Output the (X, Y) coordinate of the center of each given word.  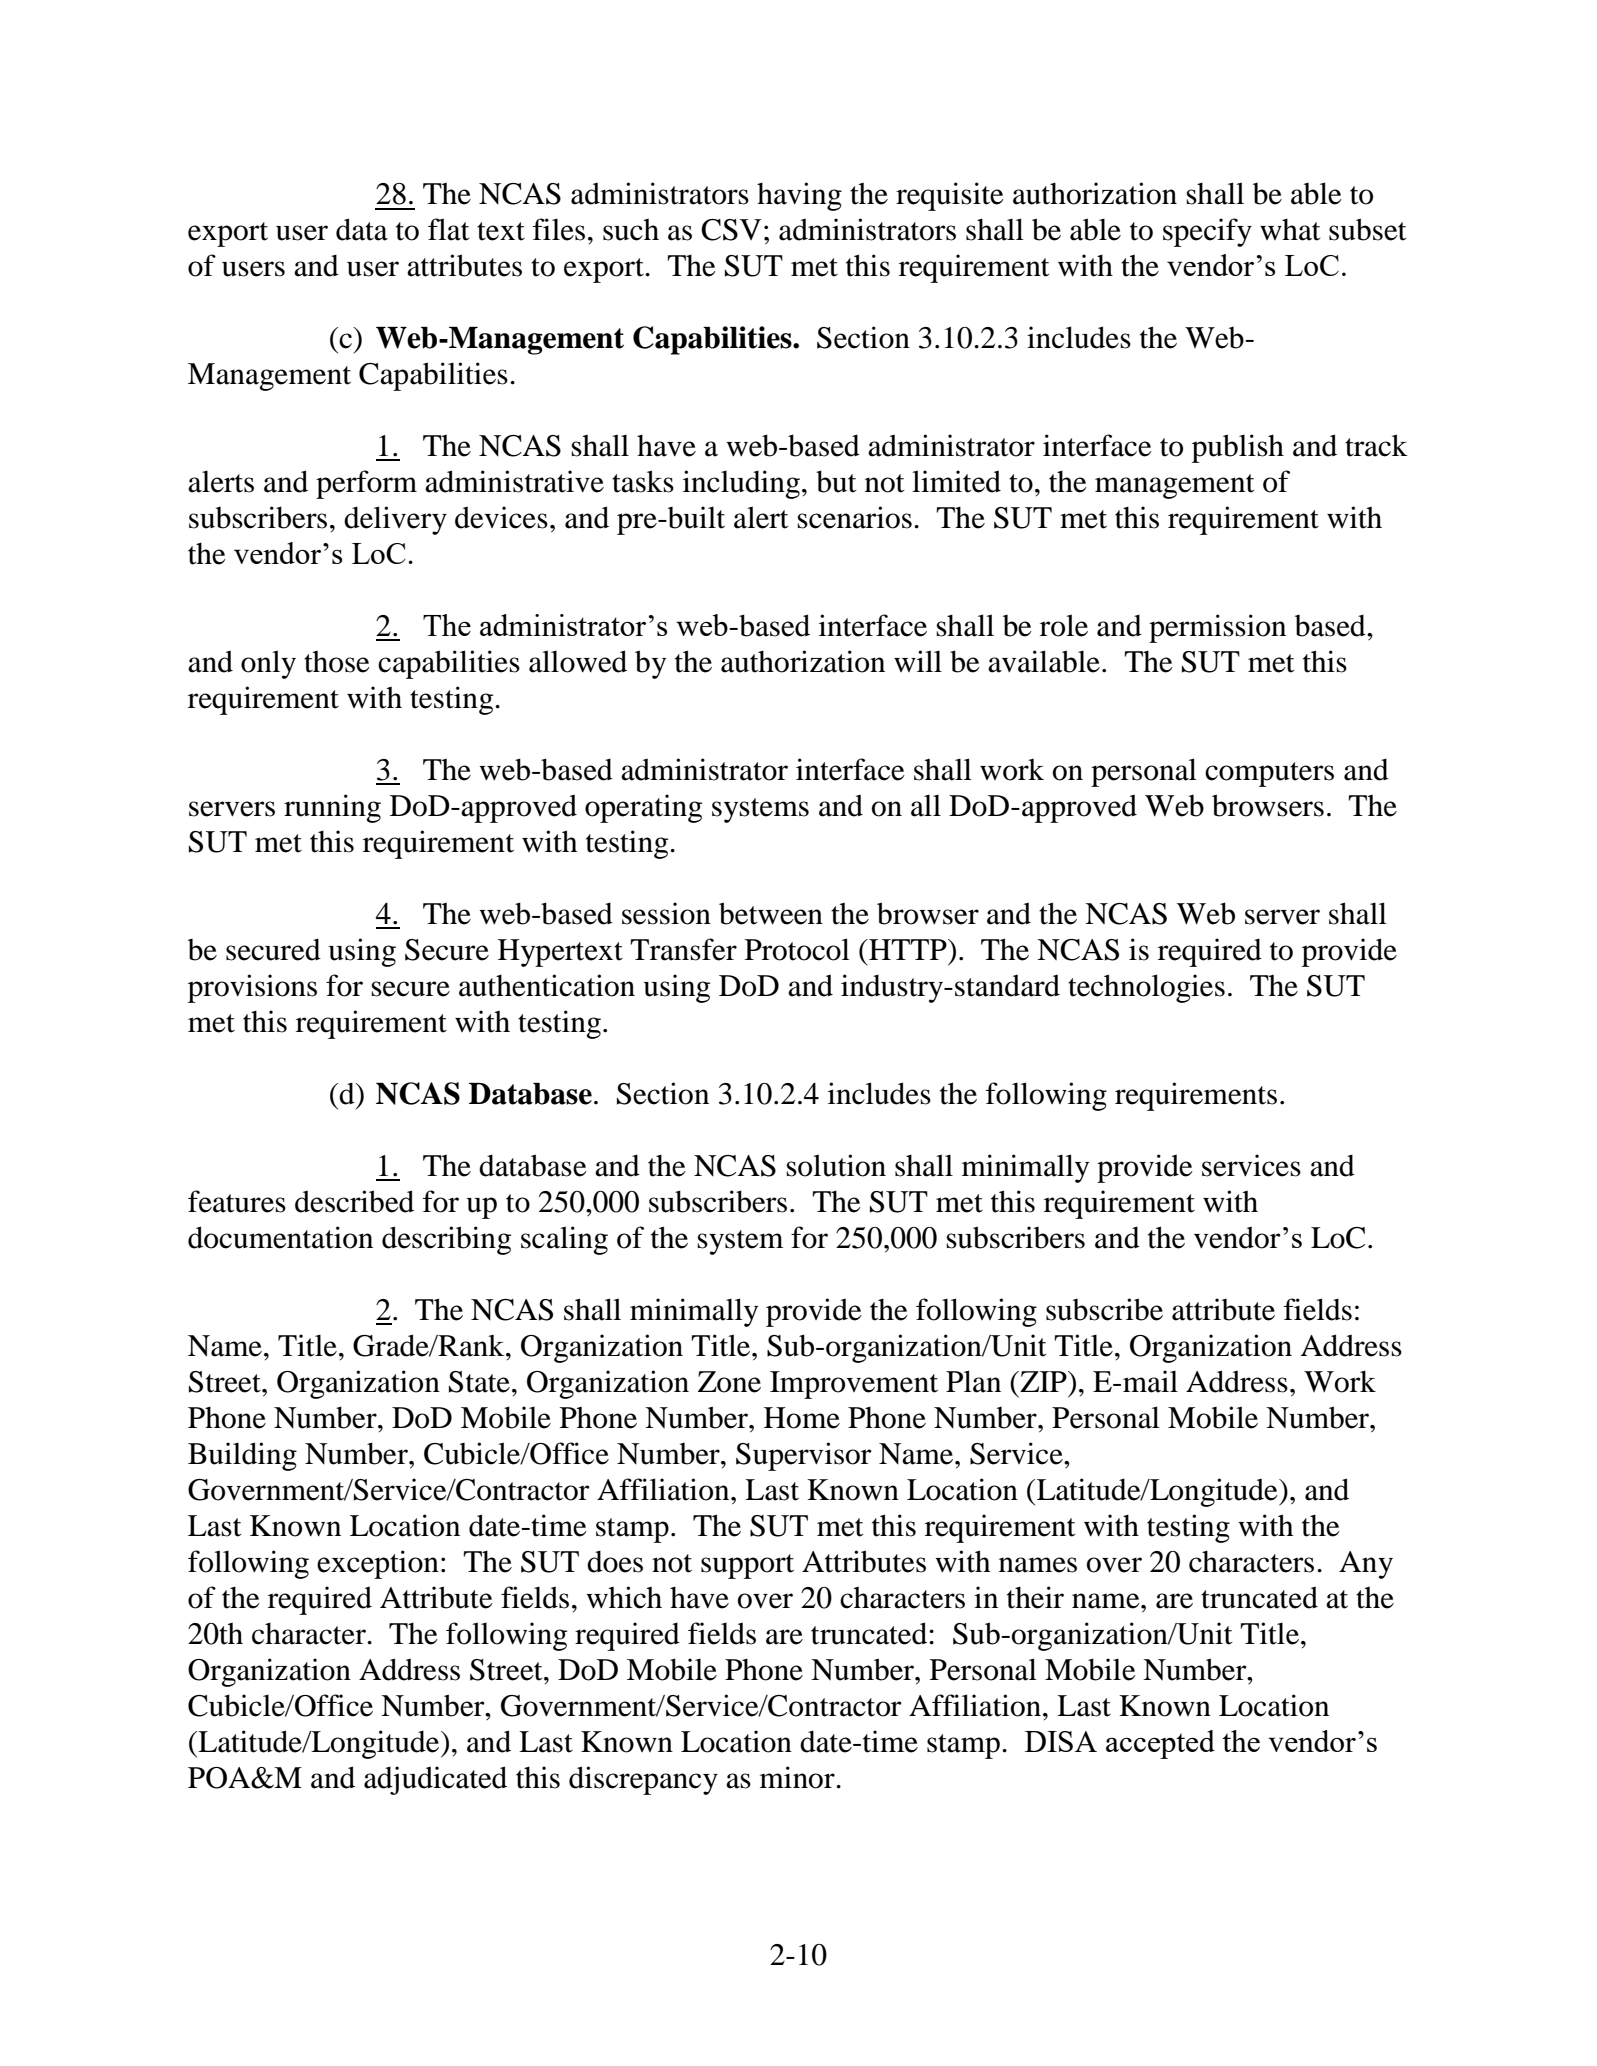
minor (798, 1777)
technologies (1146, 988)
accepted (1160, 1744)
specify (1207, 232)
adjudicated (435, 1780)
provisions (252, 988)
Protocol (797, 949)
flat (448, 229)
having (799, 196)
